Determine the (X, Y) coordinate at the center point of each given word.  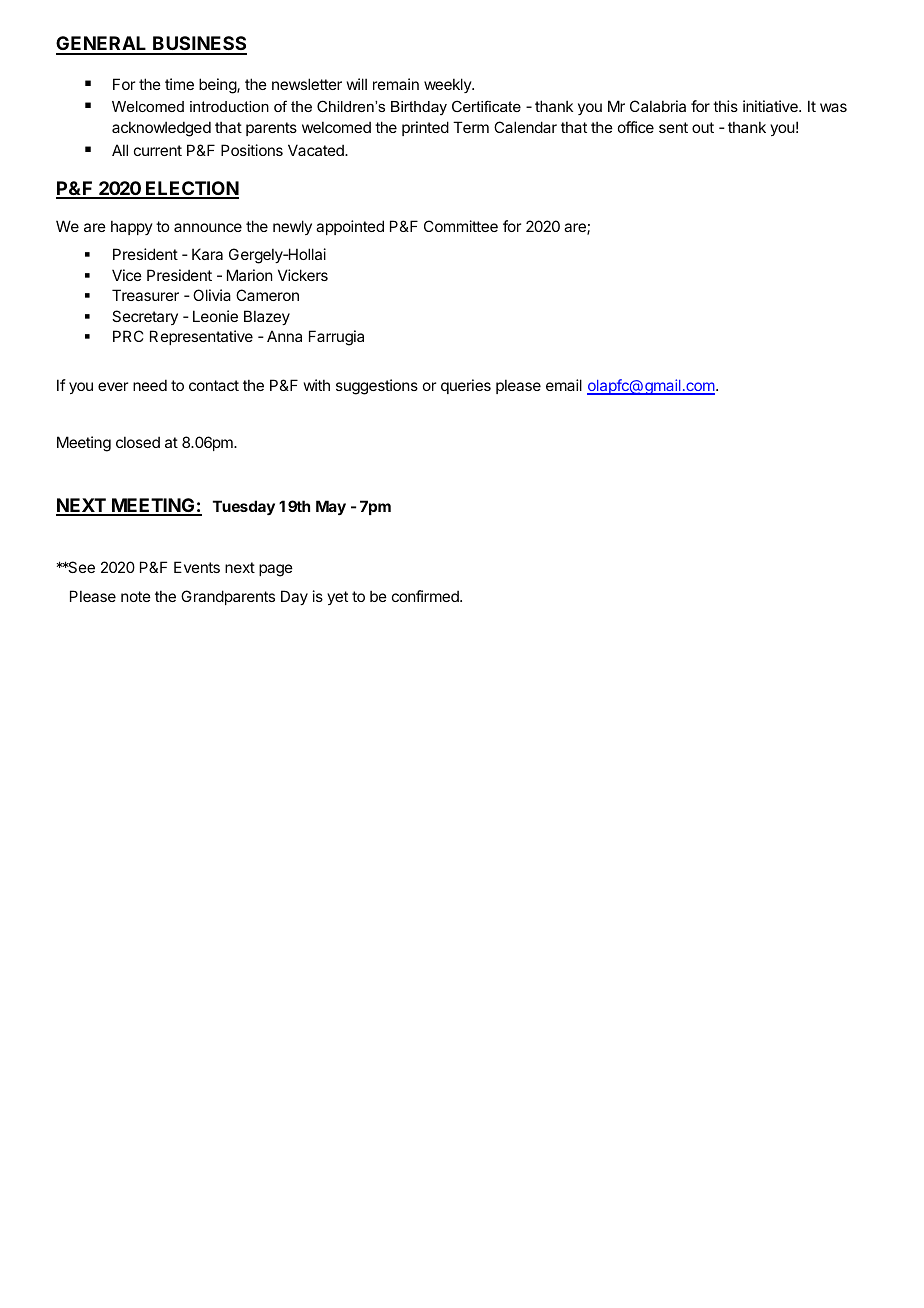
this (725, 106)
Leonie (215, 316)
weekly (448, 85)
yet (337, 598)
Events (197, 567)
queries (466, 386)
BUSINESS (199, 45)
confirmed (426, 596)
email (564, 385)
